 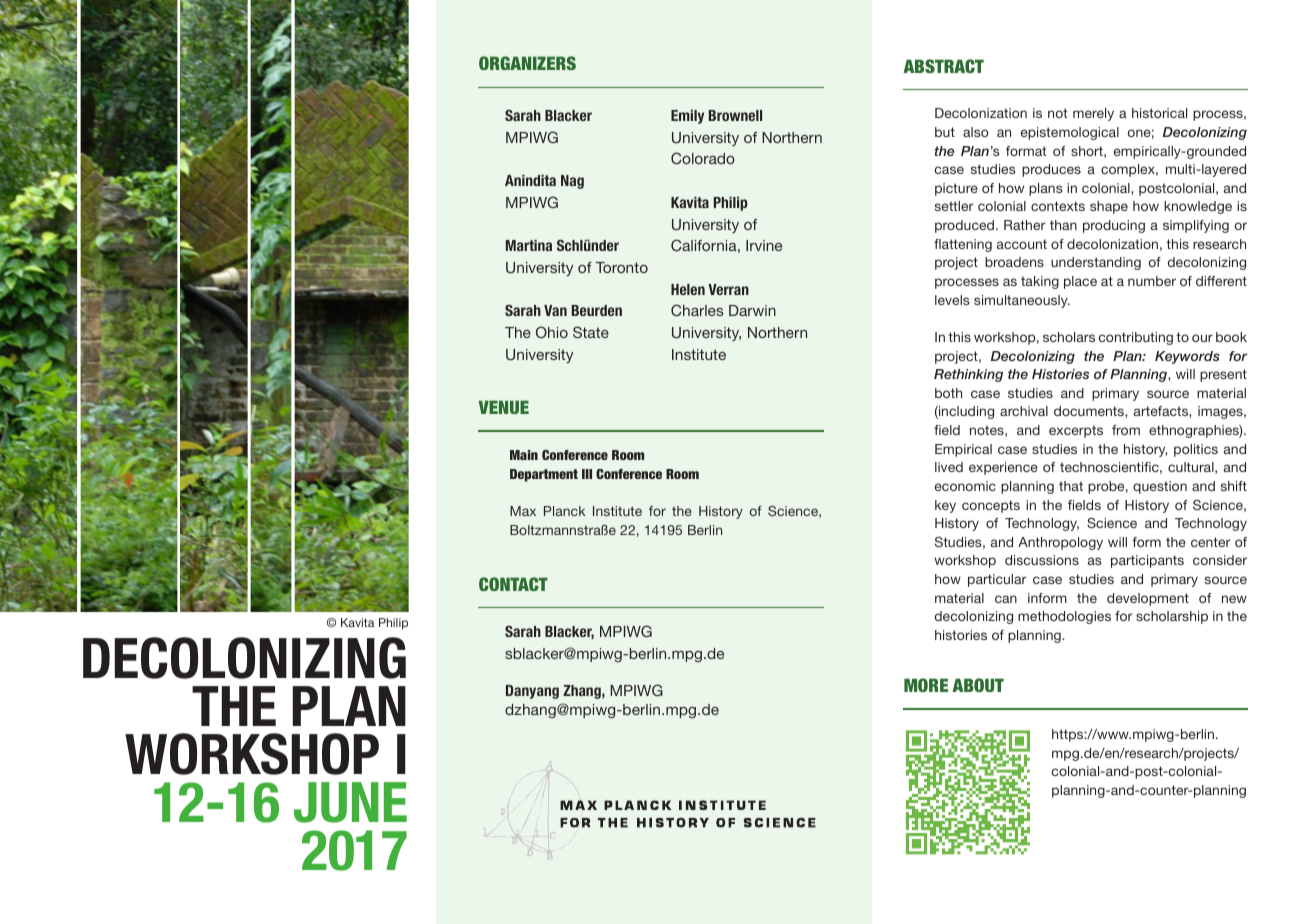 I want to click on particular, so click(x=997, y=580).
